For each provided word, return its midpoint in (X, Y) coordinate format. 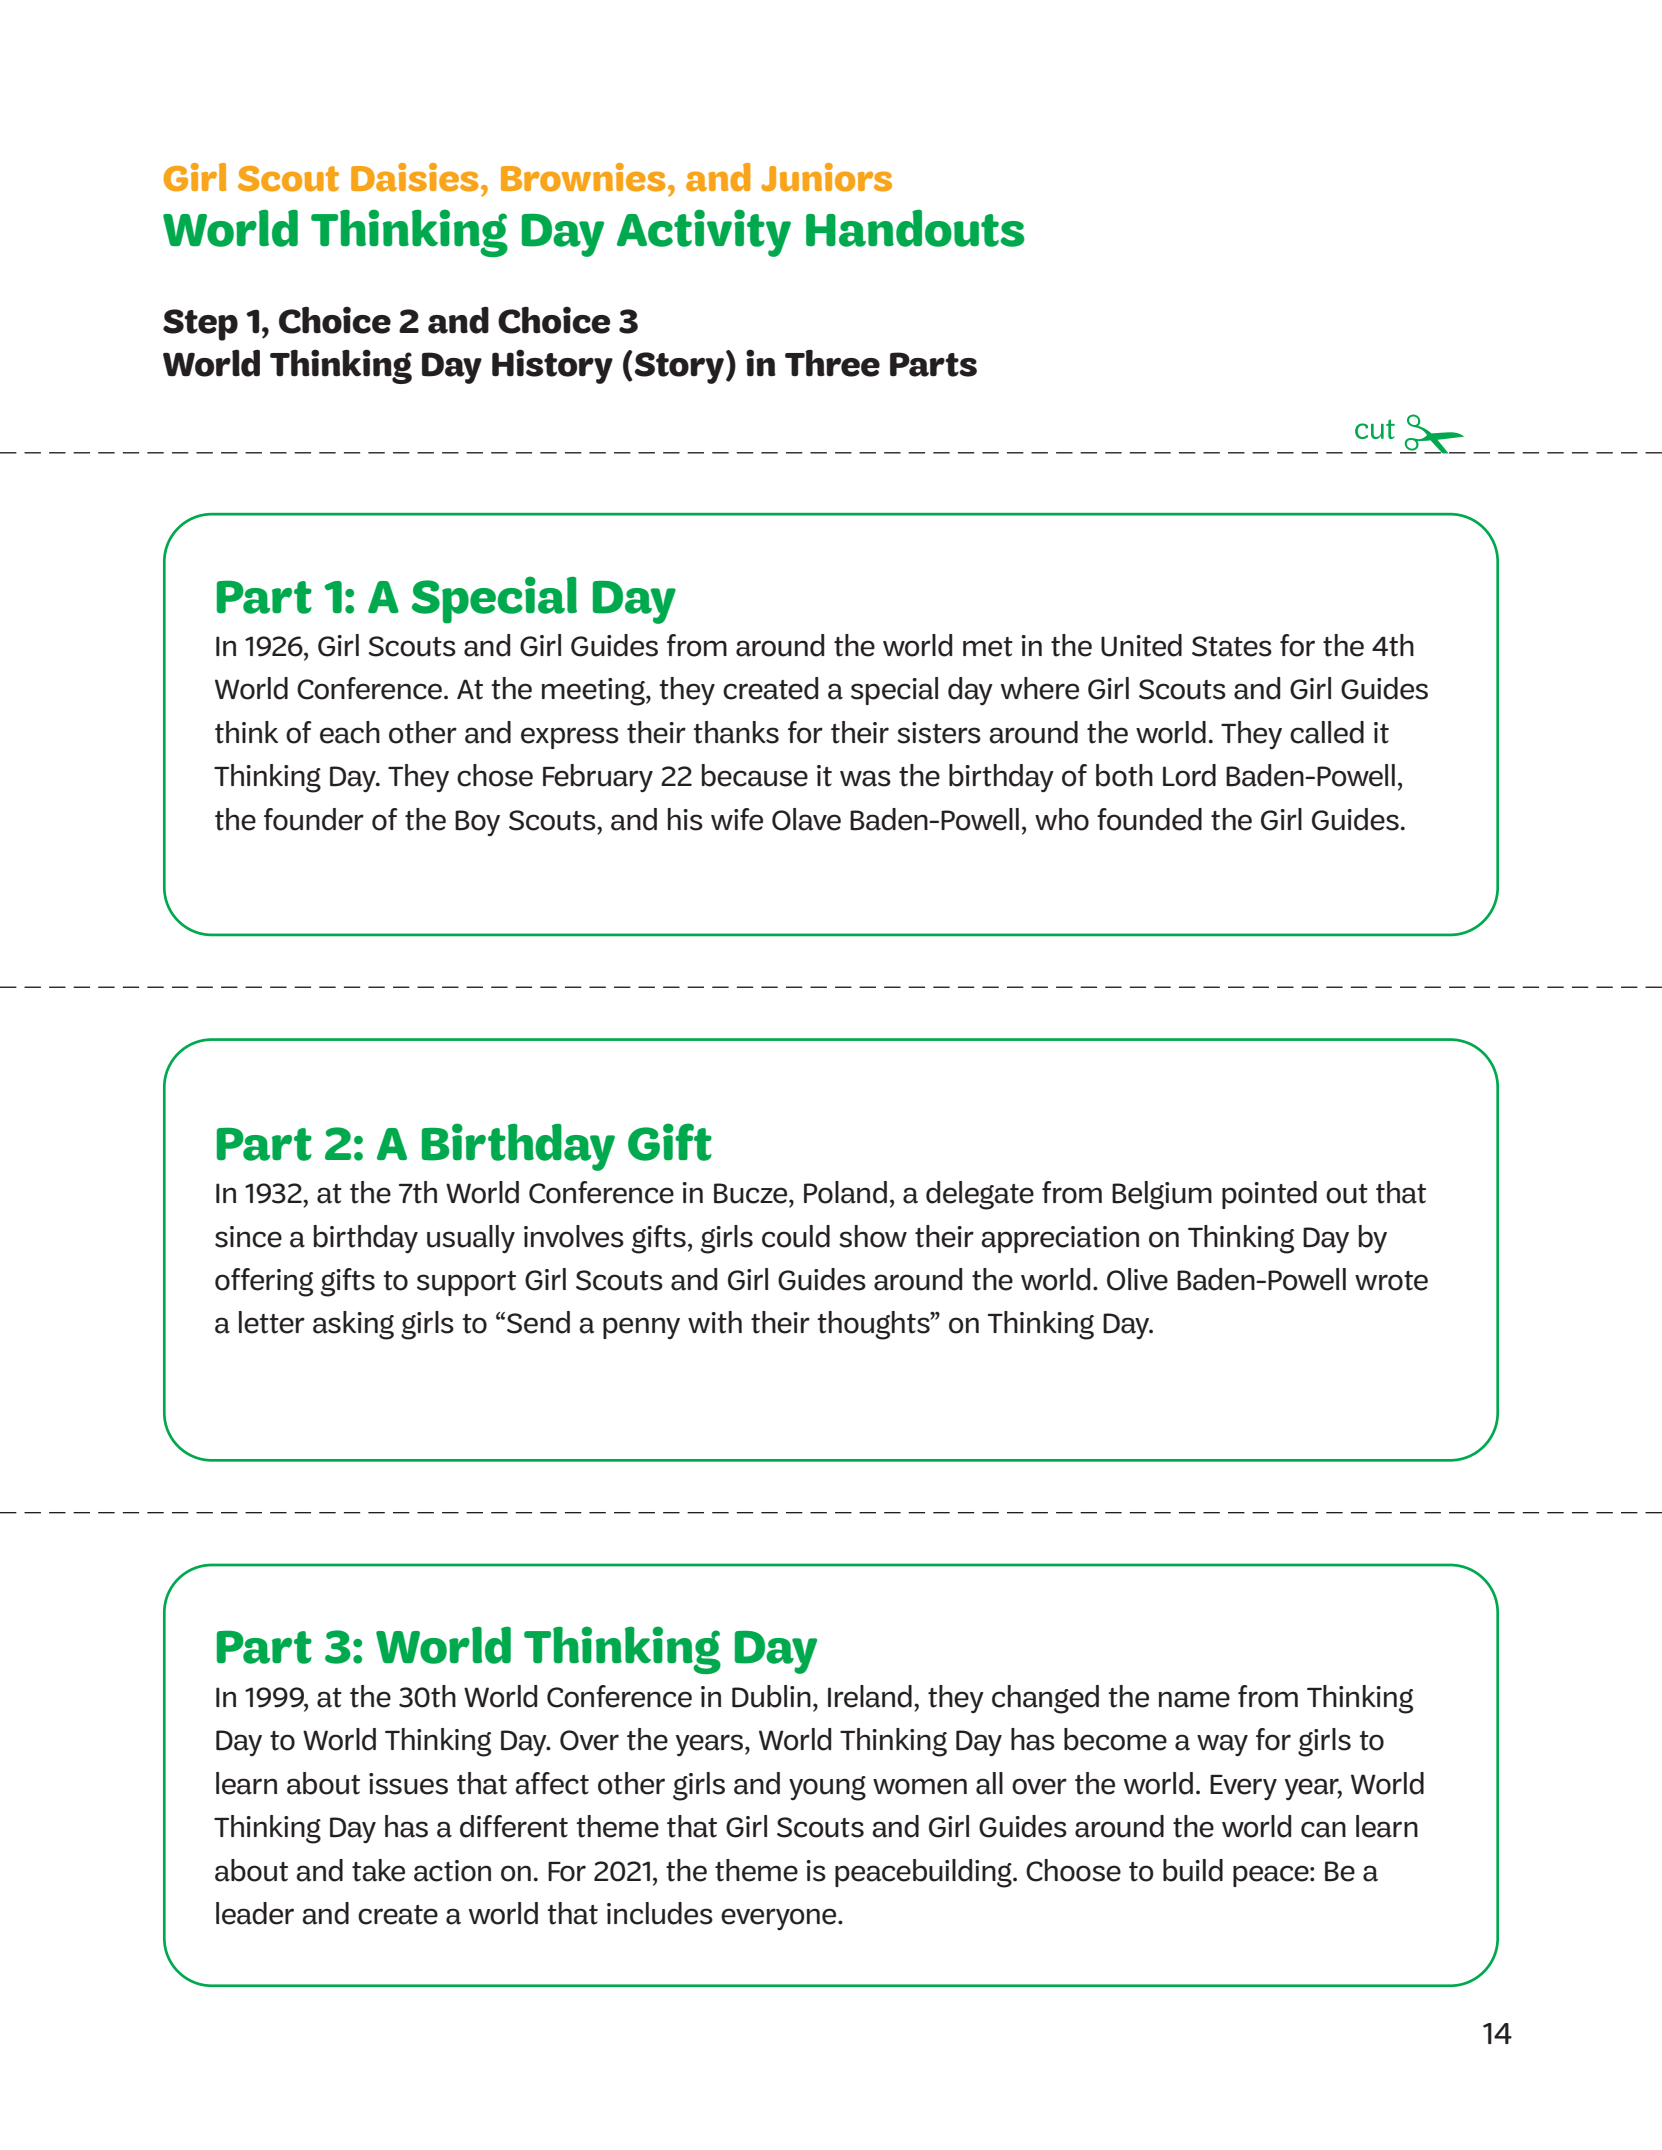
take (378, 1870)
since (248, 1237)
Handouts (915, 228)
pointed (1269, 1195)
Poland (845, 1192)
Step (200, 325)
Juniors (826, 177)
